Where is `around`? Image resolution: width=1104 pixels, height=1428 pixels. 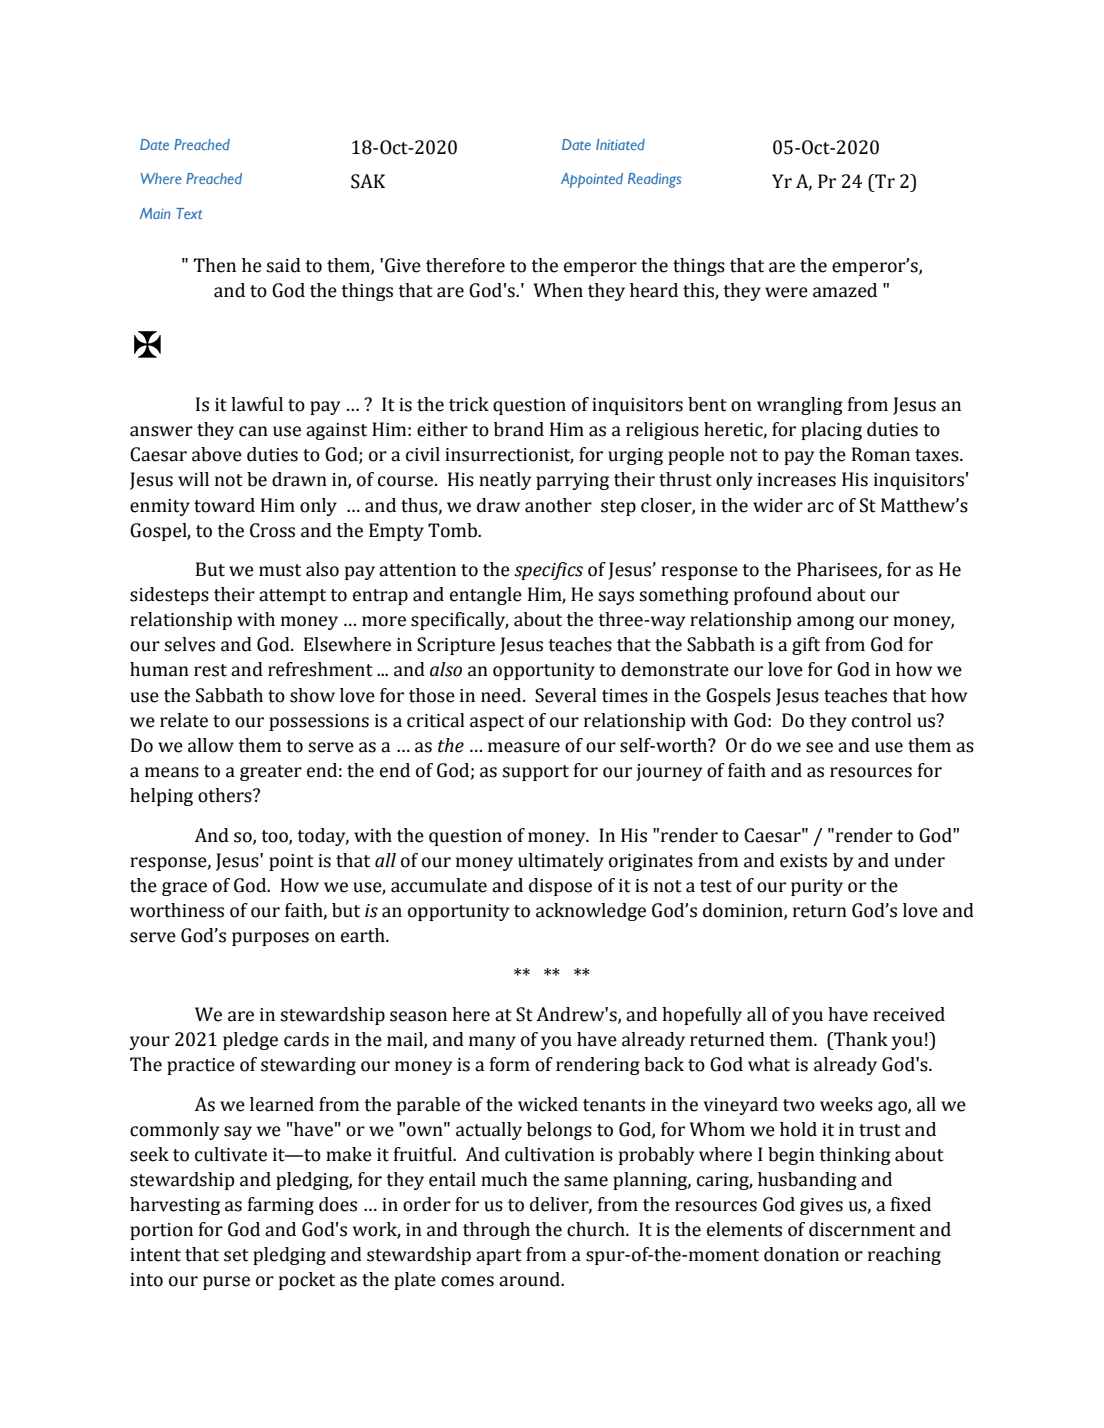 around is located at coordinates (530, 1279).
